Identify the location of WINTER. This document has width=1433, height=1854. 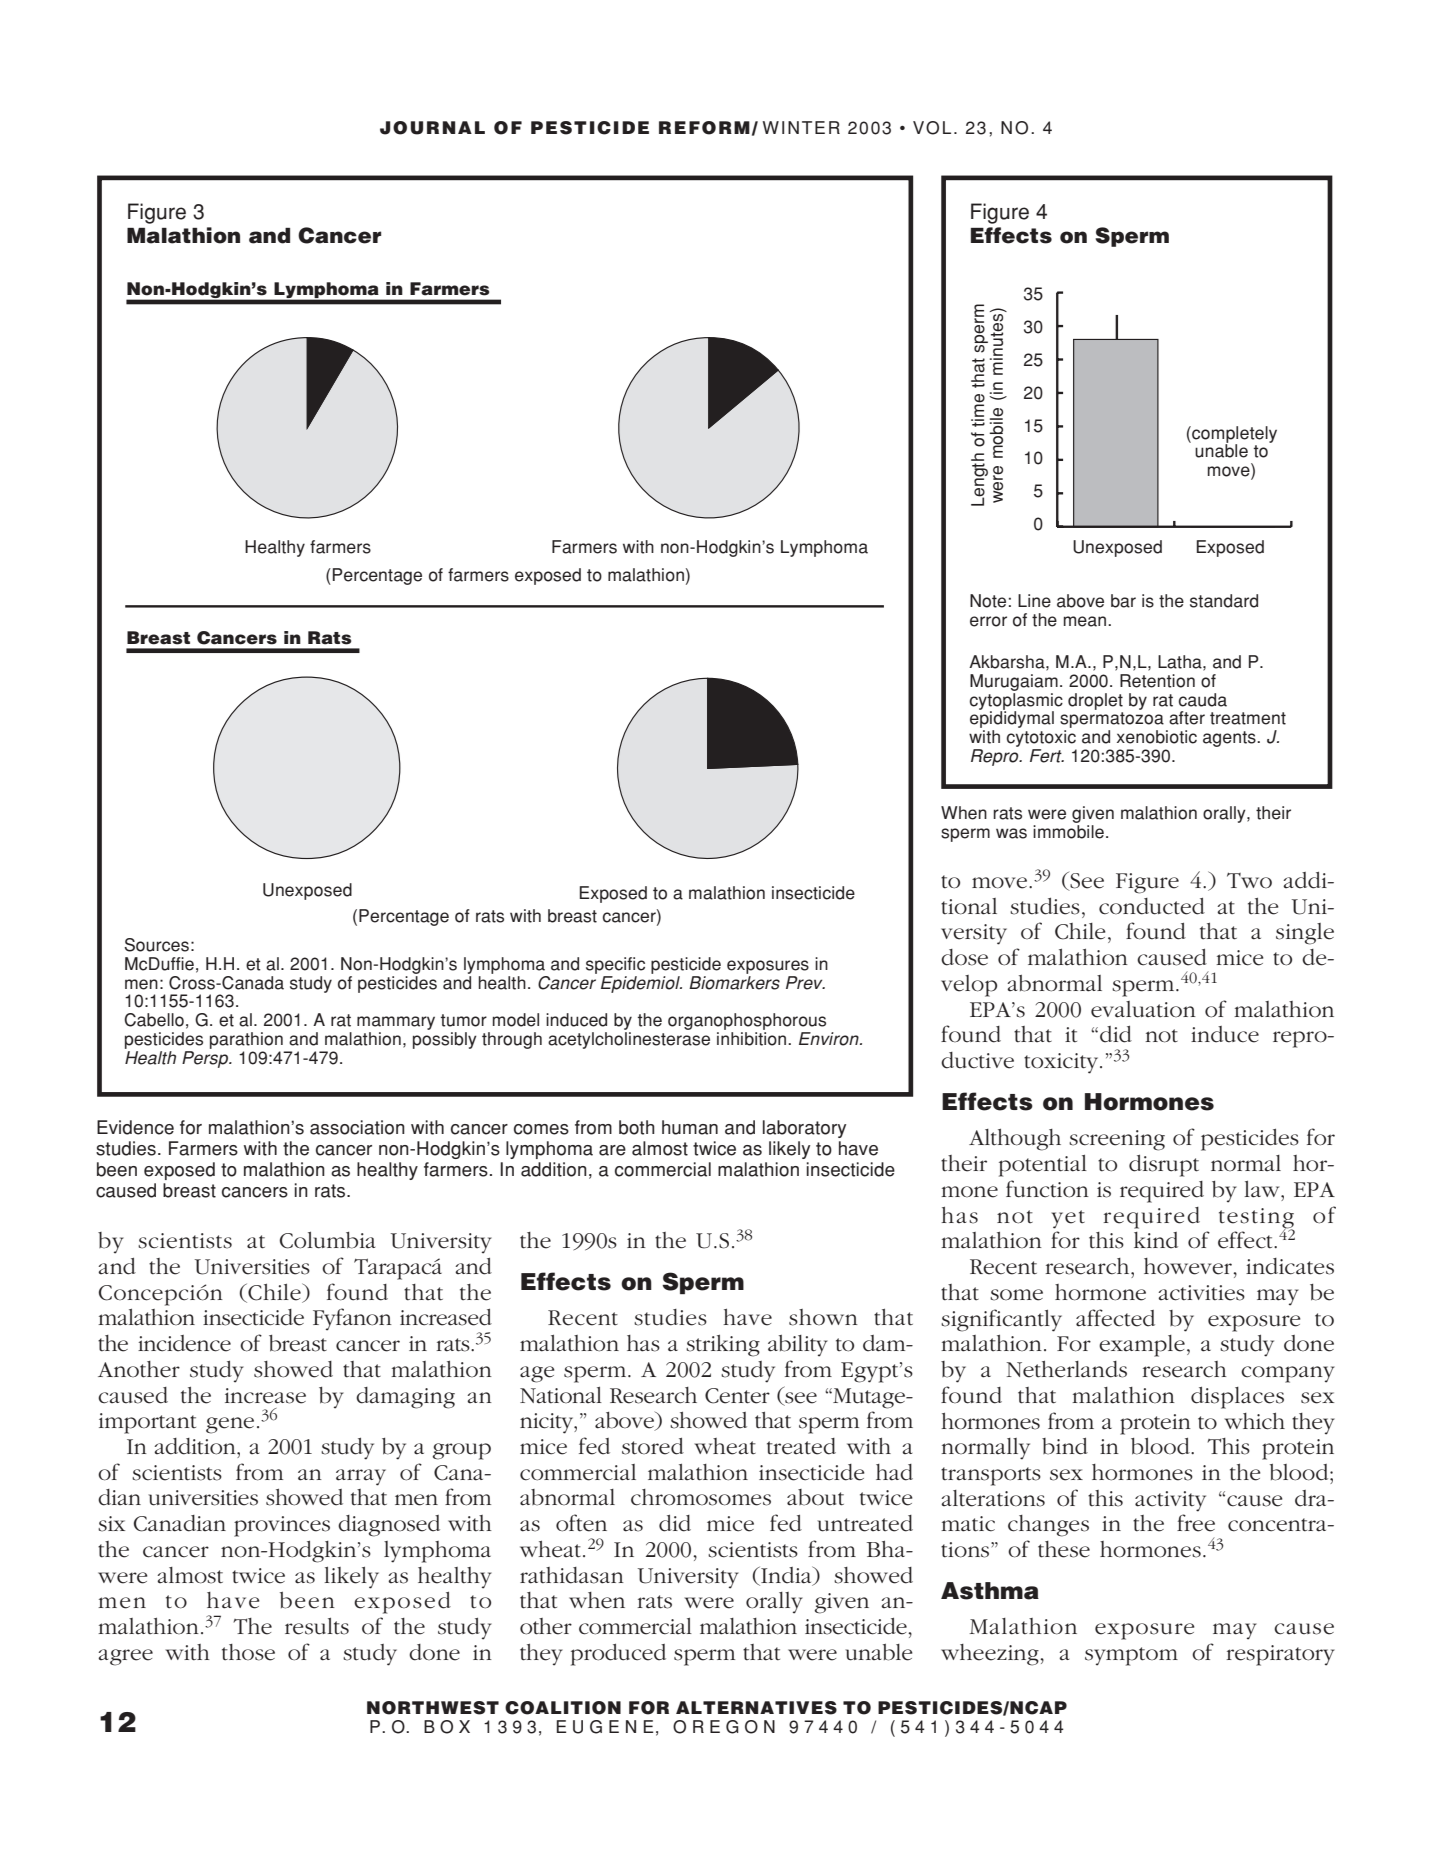
(801, 127).
